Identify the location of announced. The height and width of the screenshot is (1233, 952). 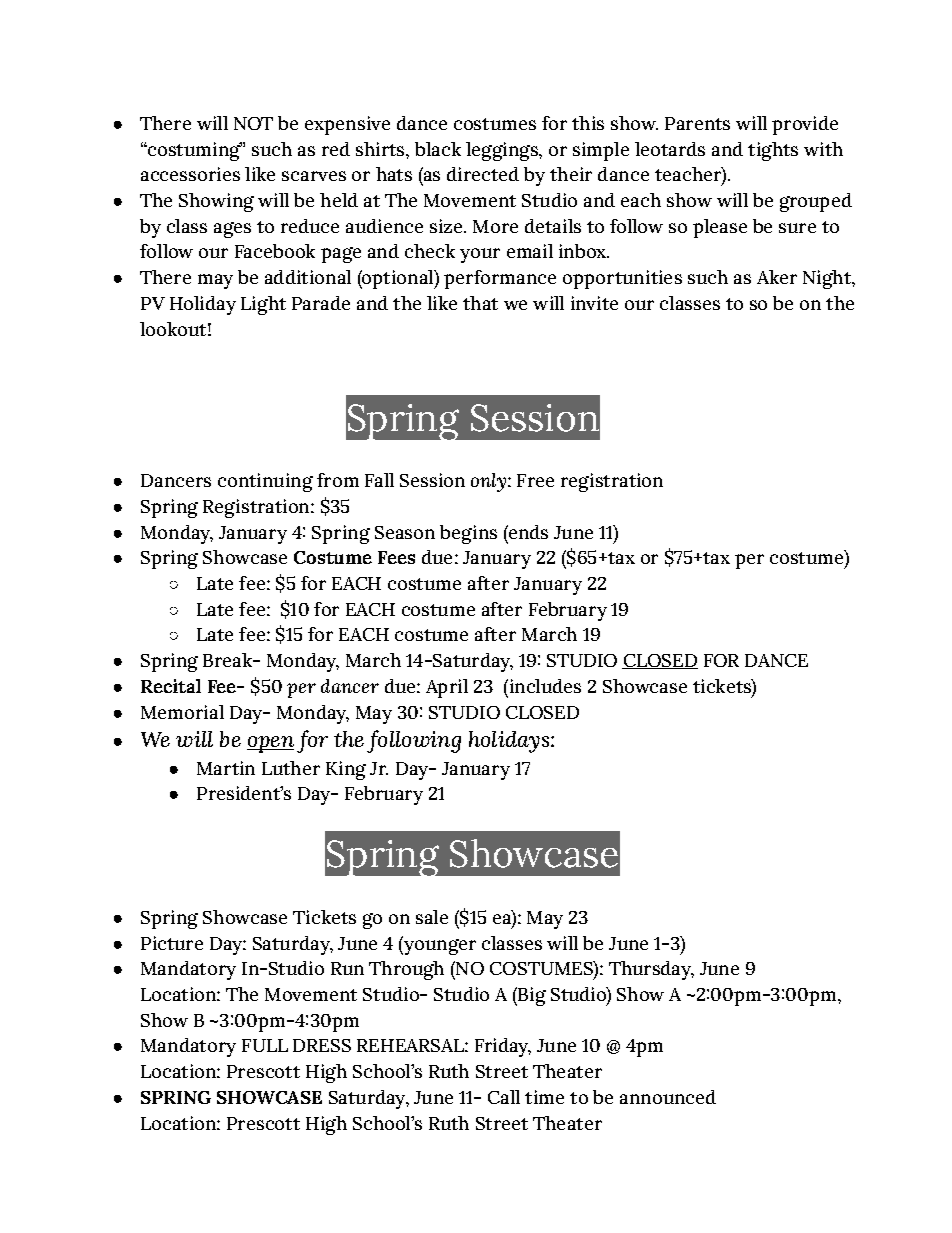
(668, 1097).
